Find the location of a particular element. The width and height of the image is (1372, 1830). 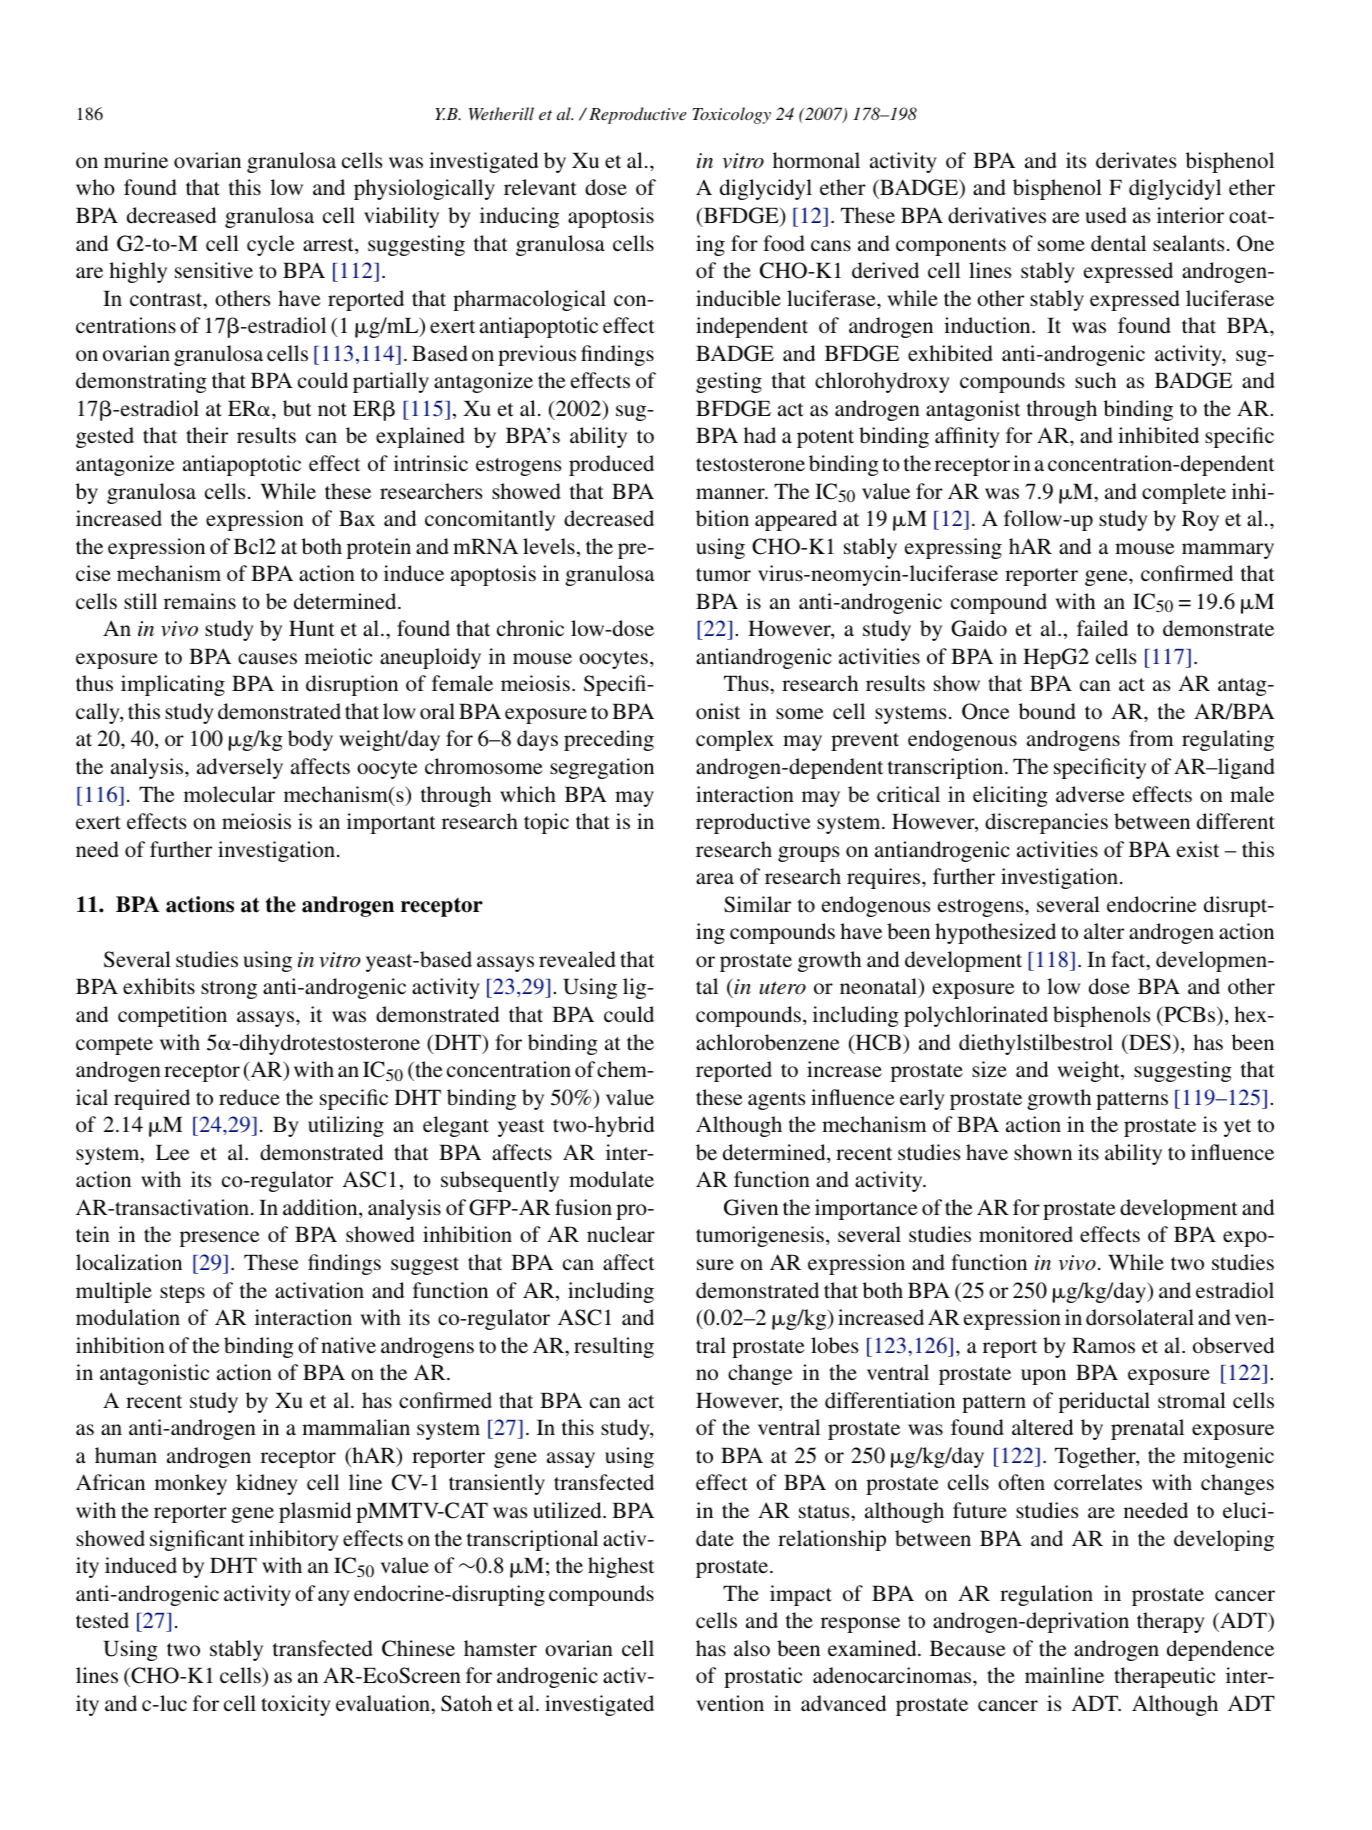

murine is located at coordinates (136, 160).
